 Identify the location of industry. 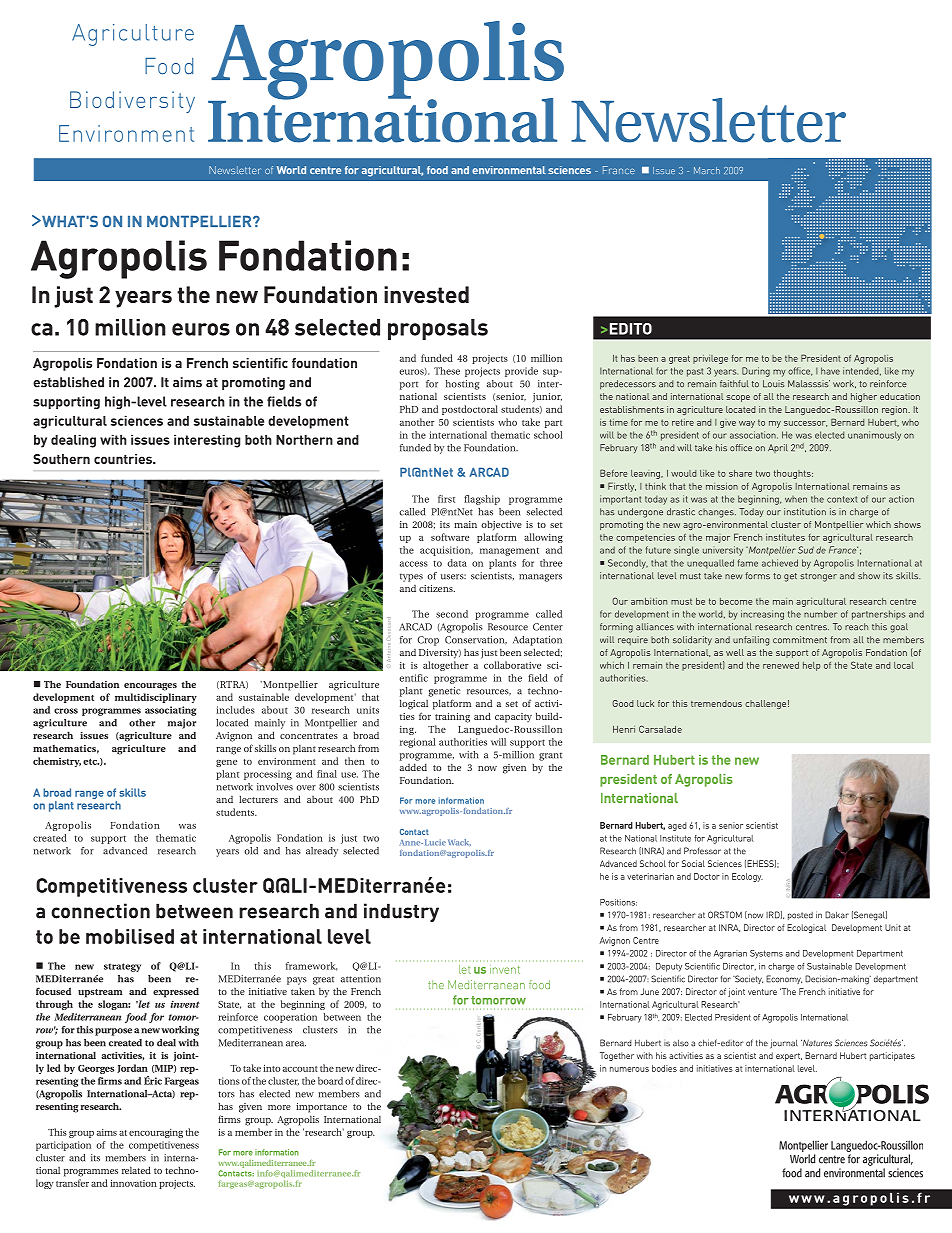
(401, 912).
